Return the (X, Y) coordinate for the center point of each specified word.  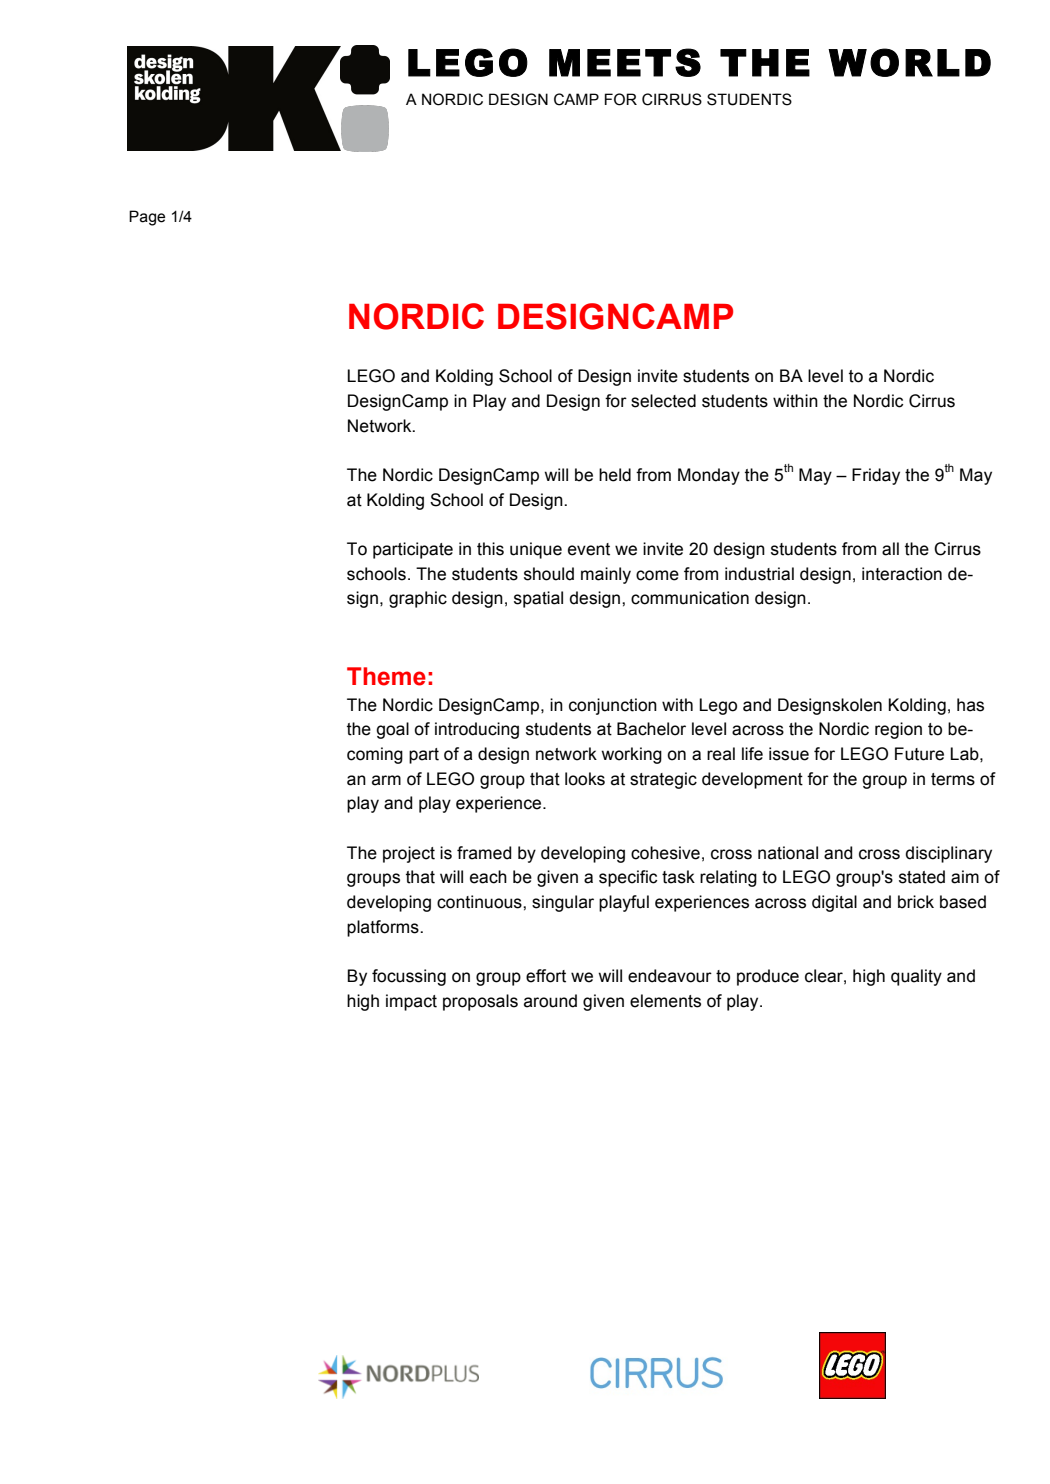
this (490, 549)
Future (919, 754)
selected (663, 401)
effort (546, 976)
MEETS (625, 62)
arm (386, 780)
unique (536, 550)
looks (585, 779)
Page (147, 218)
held (615, 475)
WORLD (909, 62)
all (890, 549)
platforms (384, 928)
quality (916, 977)
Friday (876, 476)
